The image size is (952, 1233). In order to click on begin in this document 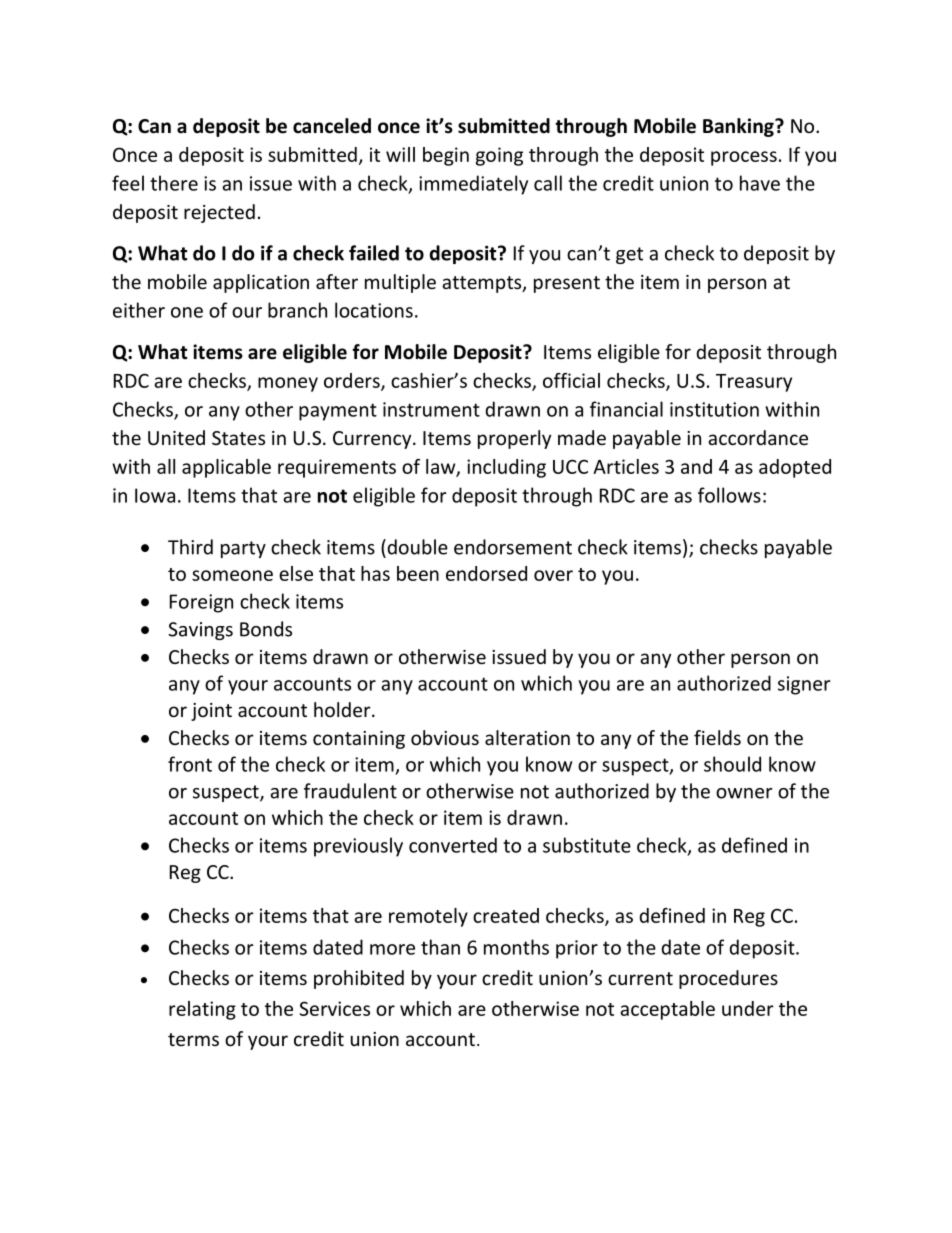, I will do `click(446, 156)`.
